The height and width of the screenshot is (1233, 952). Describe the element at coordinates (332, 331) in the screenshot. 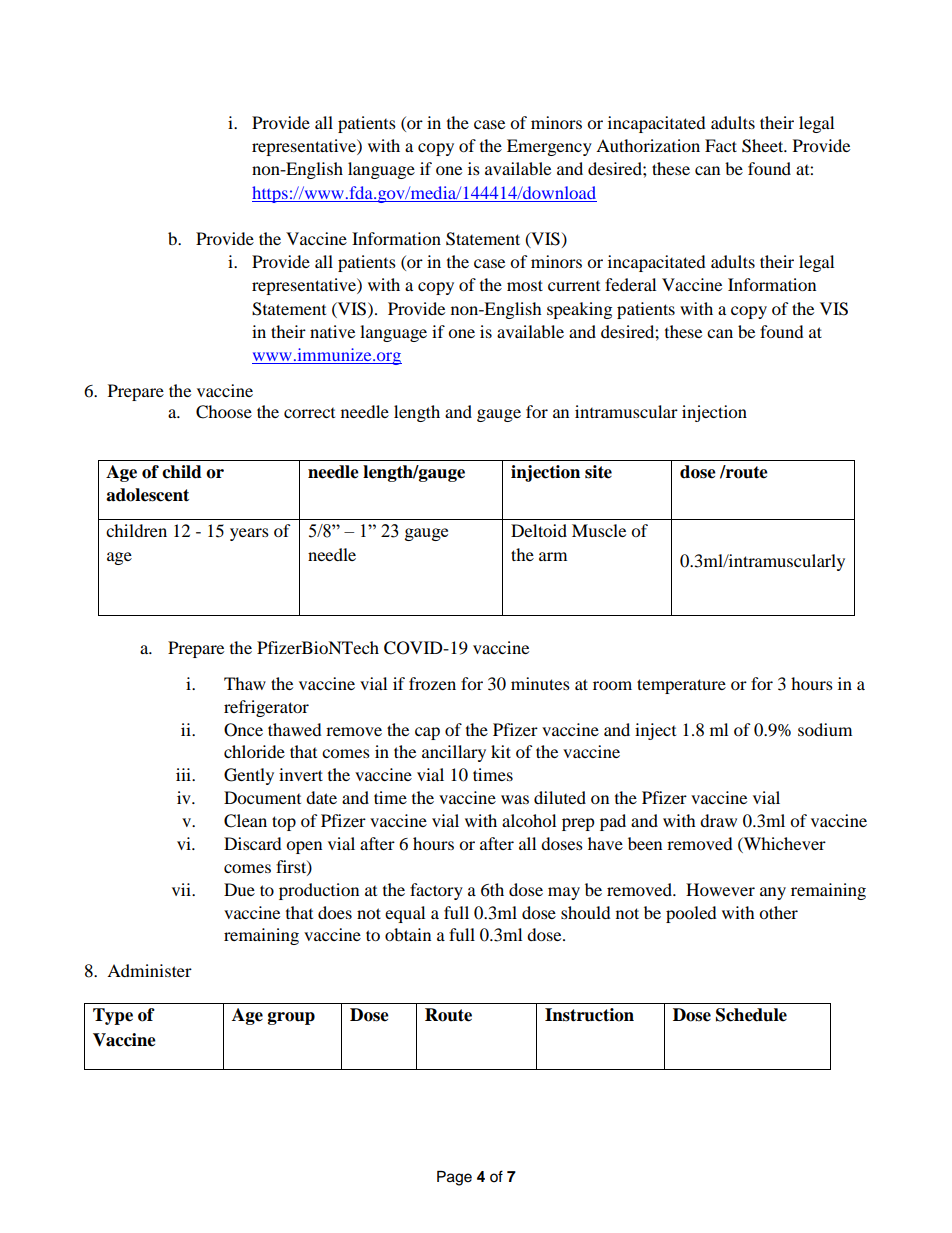

I see `native` at that location.
